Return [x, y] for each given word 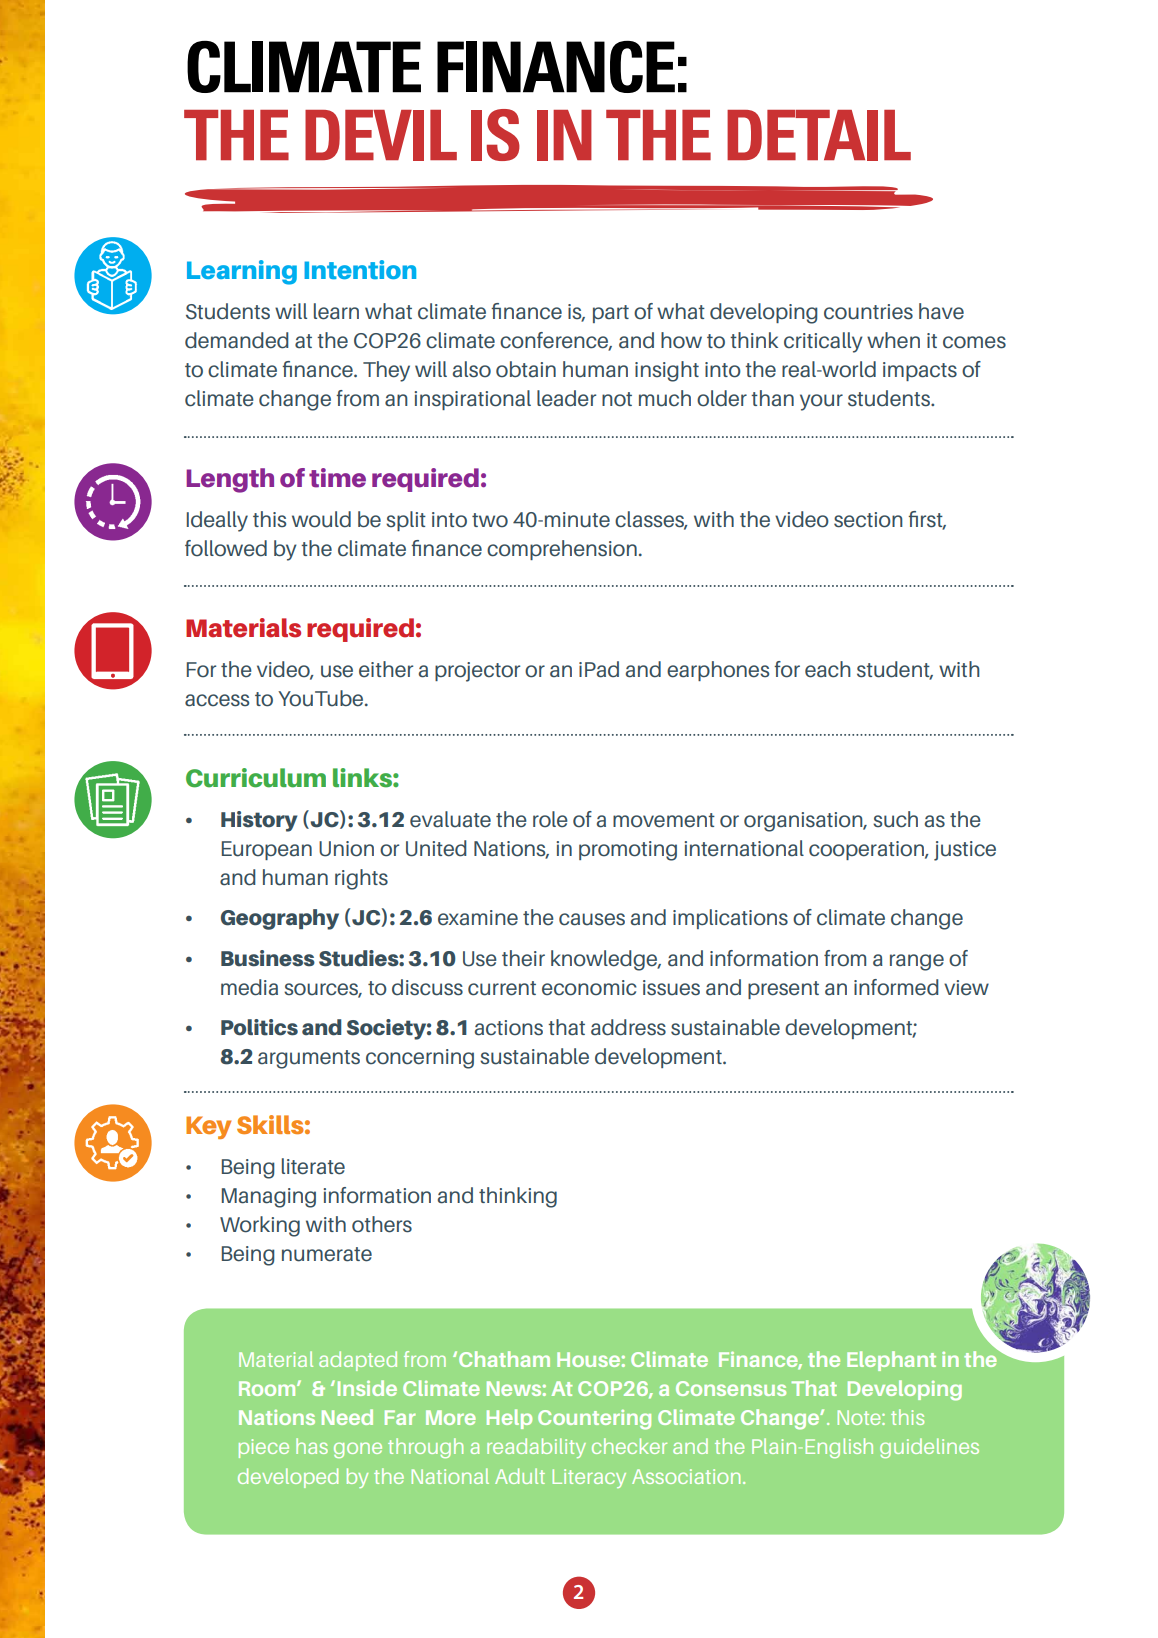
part [611, 314]
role [550, 819]
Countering [594, 1420]
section [868, 520]
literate [313, 1166]
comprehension [562, 550]
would [321, 519]
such [895, 819]
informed [896, 987]
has [312, 1446]
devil [381, 135]
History [259, 821]
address [628, 1027]
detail [819, 135]
